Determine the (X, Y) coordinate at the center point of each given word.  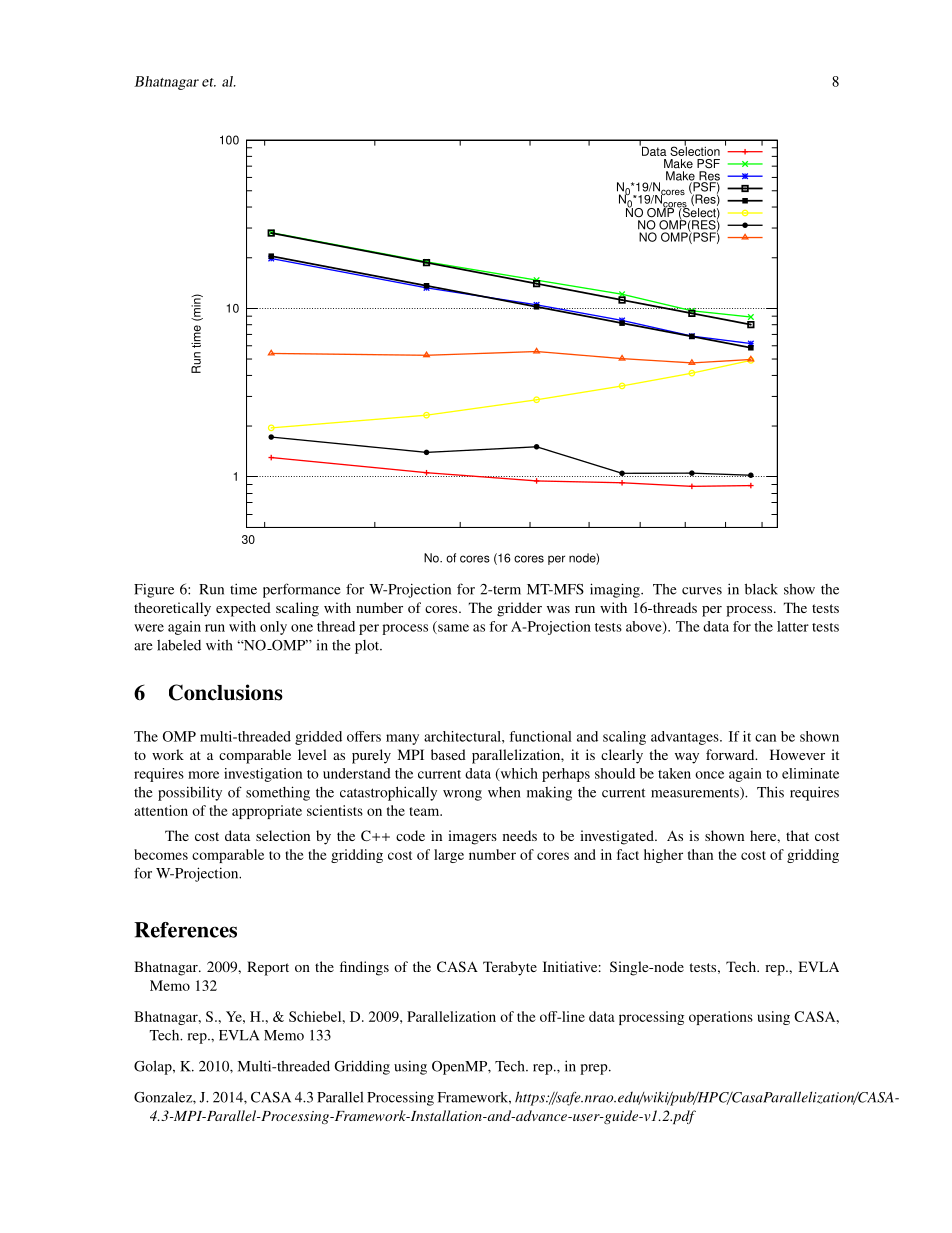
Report (268, 968)
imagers (472, 837)
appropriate (267, 812)
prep (595, 1069)
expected (243, 609)
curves (702, 591)
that (797, 835)
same (452, 629)
